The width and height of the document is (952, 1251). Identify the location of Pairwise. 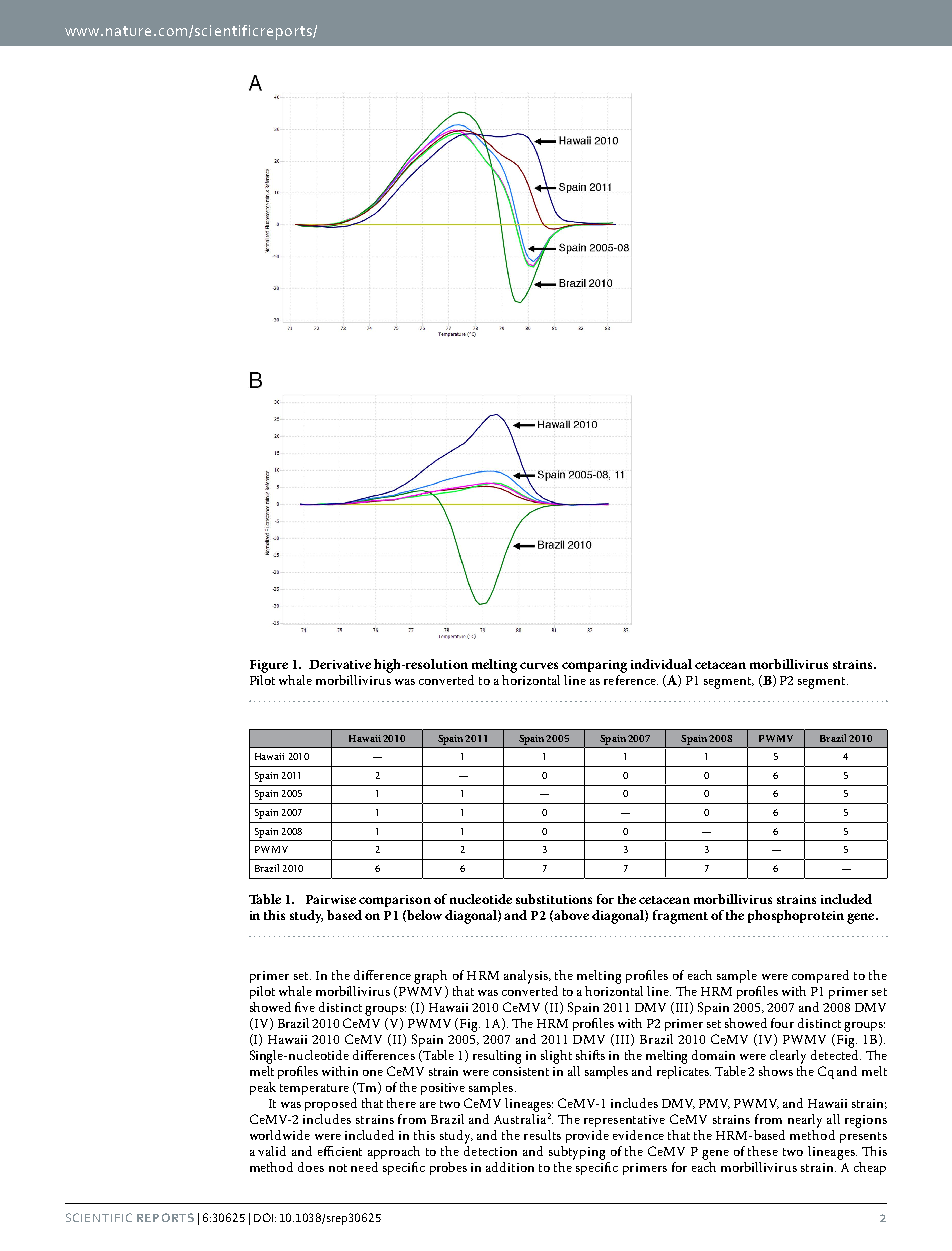
(331, 899).
